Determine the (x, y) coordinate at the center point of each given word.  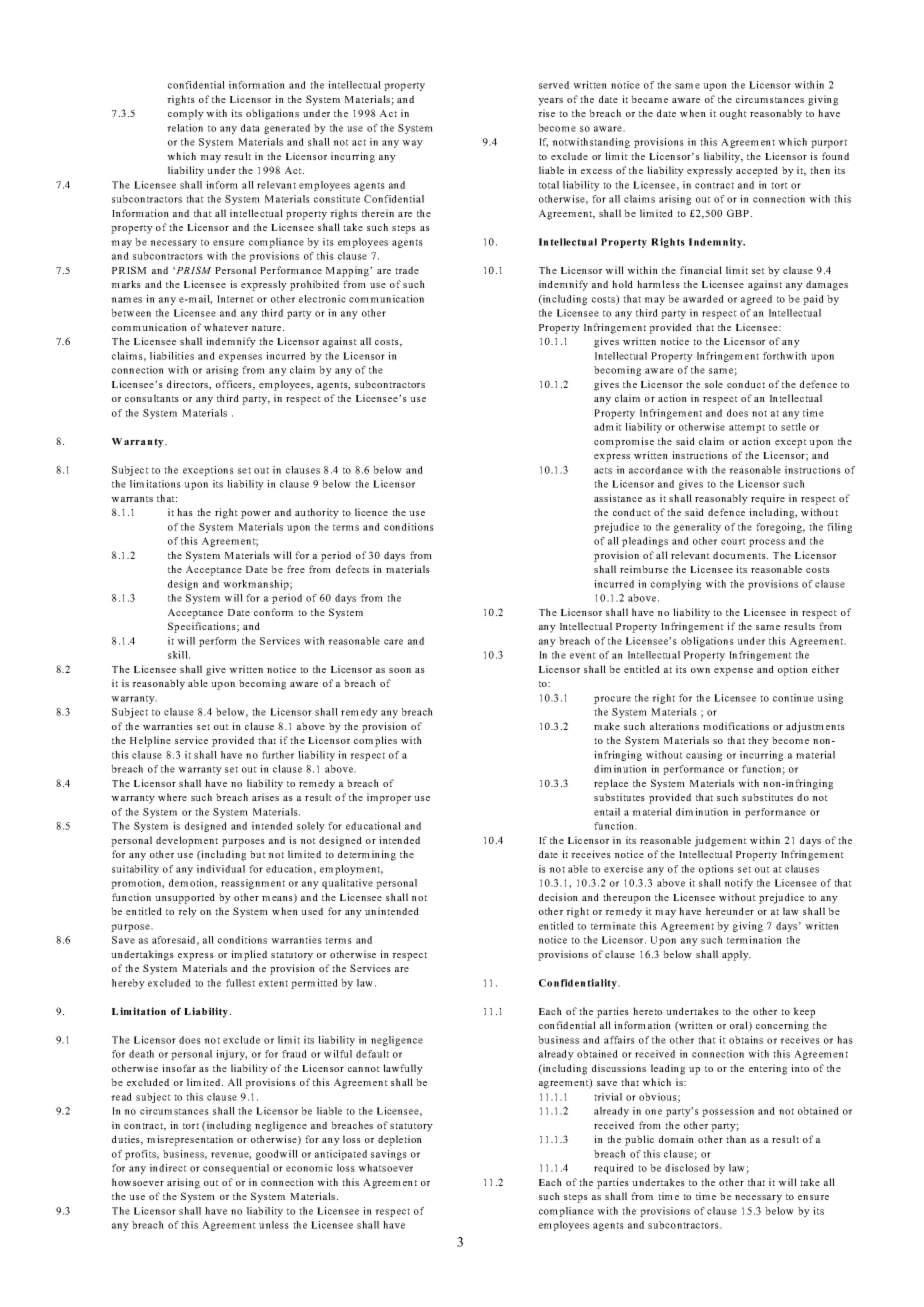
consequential (236, 1169)
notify (738, 884)
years (550, 102)
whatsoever (385, 1168)
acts (603, 470)
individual (221, 869)
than (736, 1139)
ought (733, 114)
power (256, 515)
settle (793, 427)
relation (185, 128)
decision (558, 897)
